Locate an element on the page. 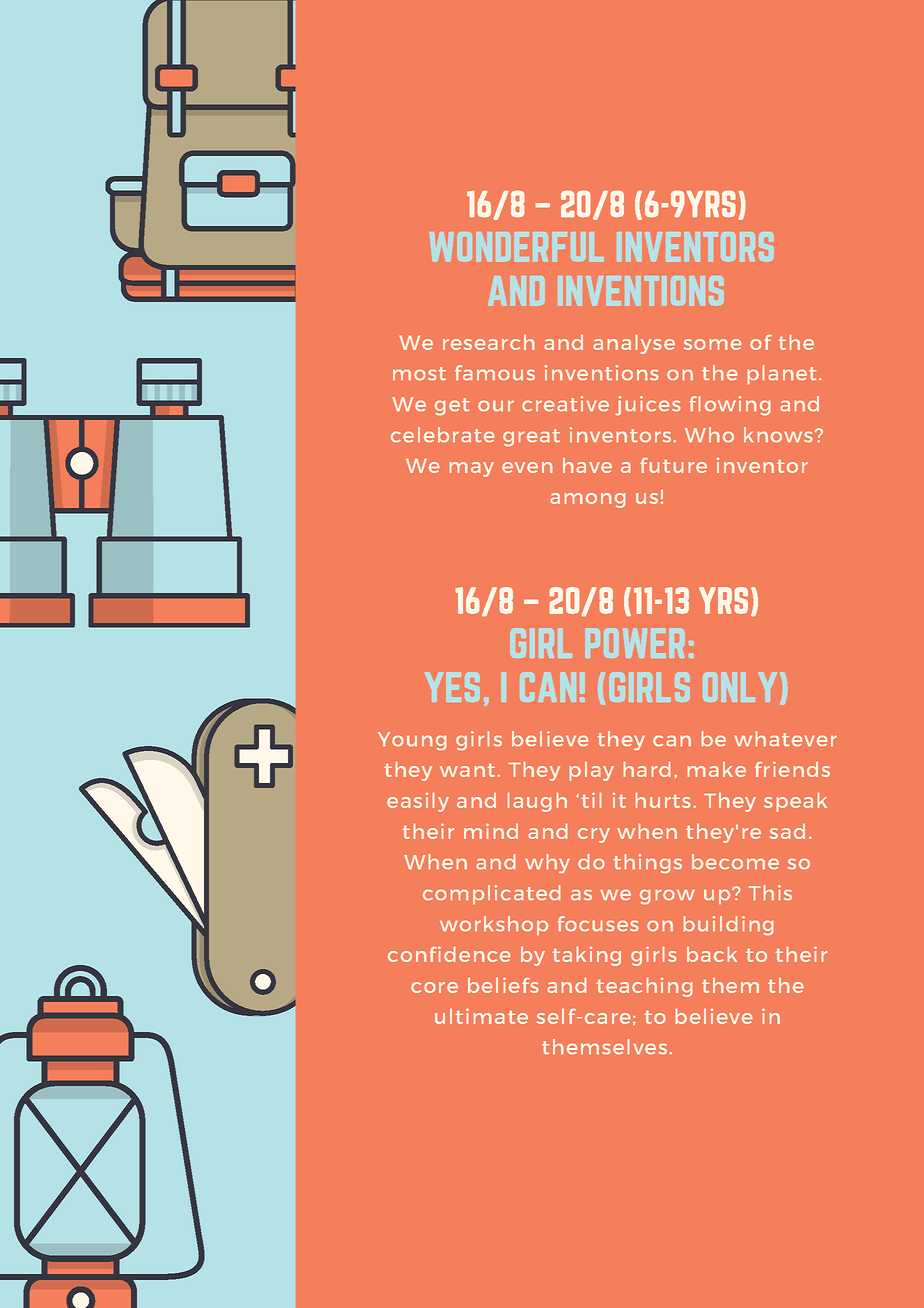 The width and height of the document is (924, 1308). WONDERFUL is located at coordinates (516, 247).
